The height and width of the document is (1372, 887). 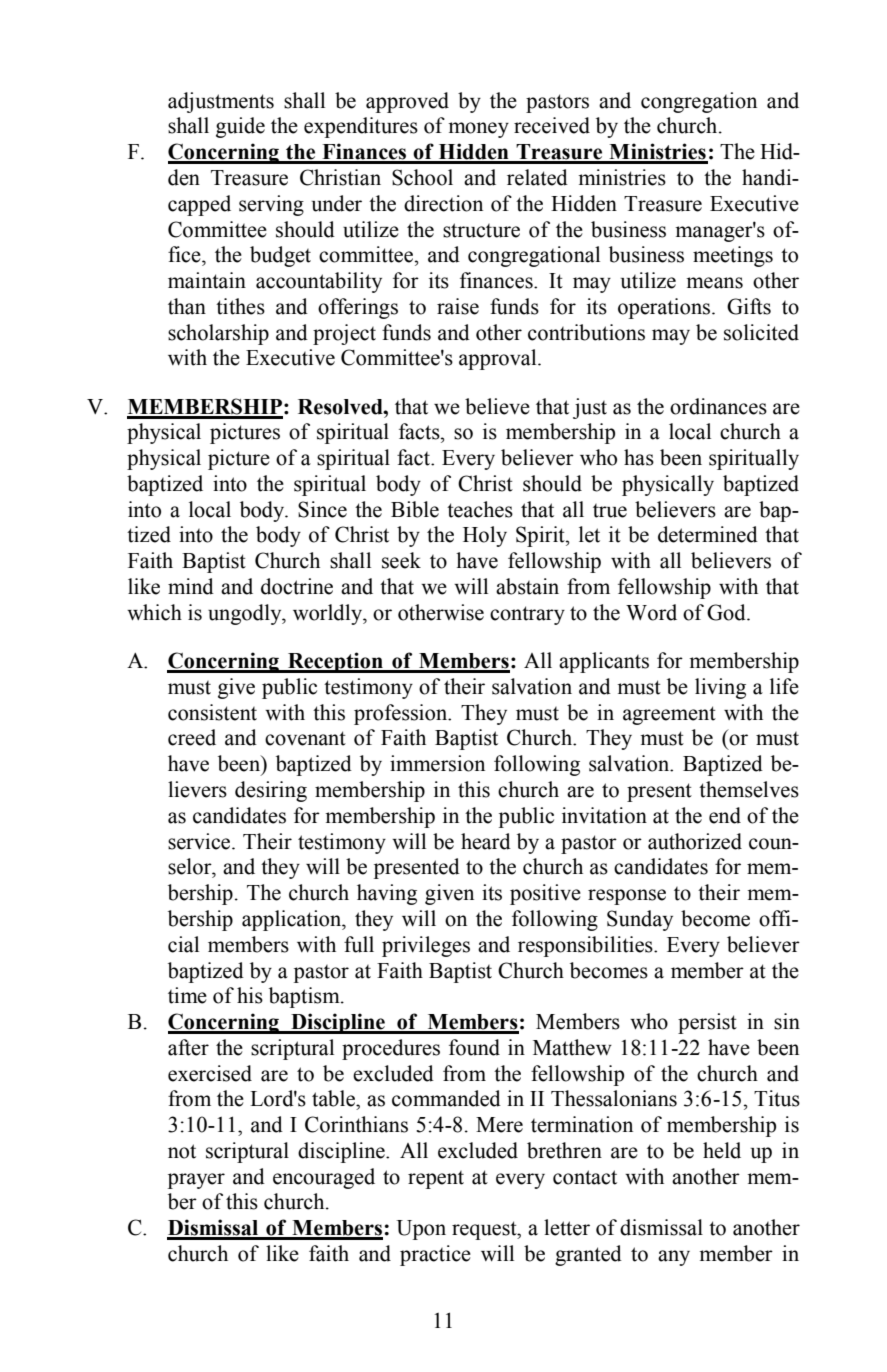 I want to click on guide, so click(x=240, y=127).
